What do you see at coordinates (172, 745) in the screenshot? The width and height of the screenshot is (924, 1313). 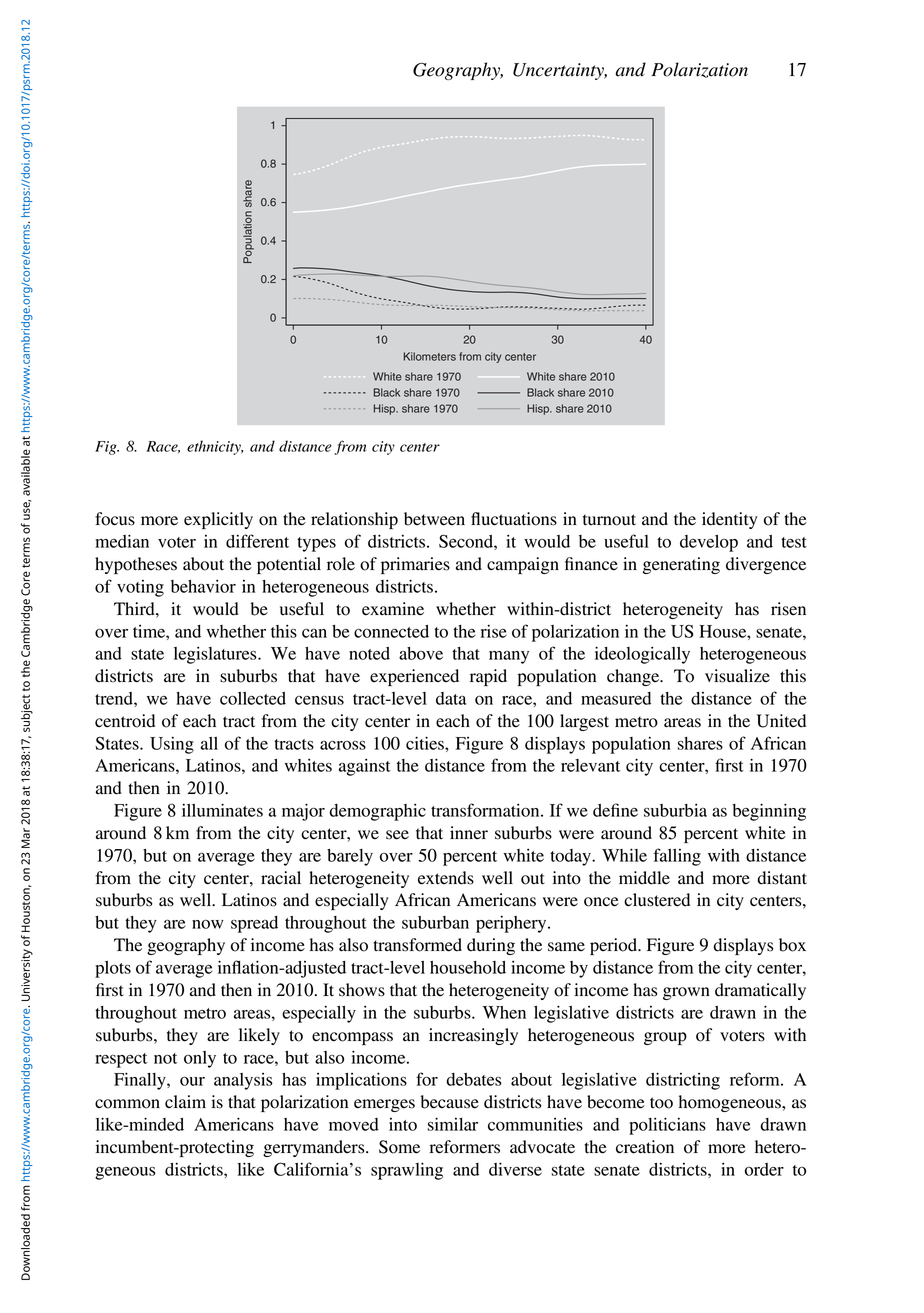 I see `Using` at bounding box center [172, 745].
